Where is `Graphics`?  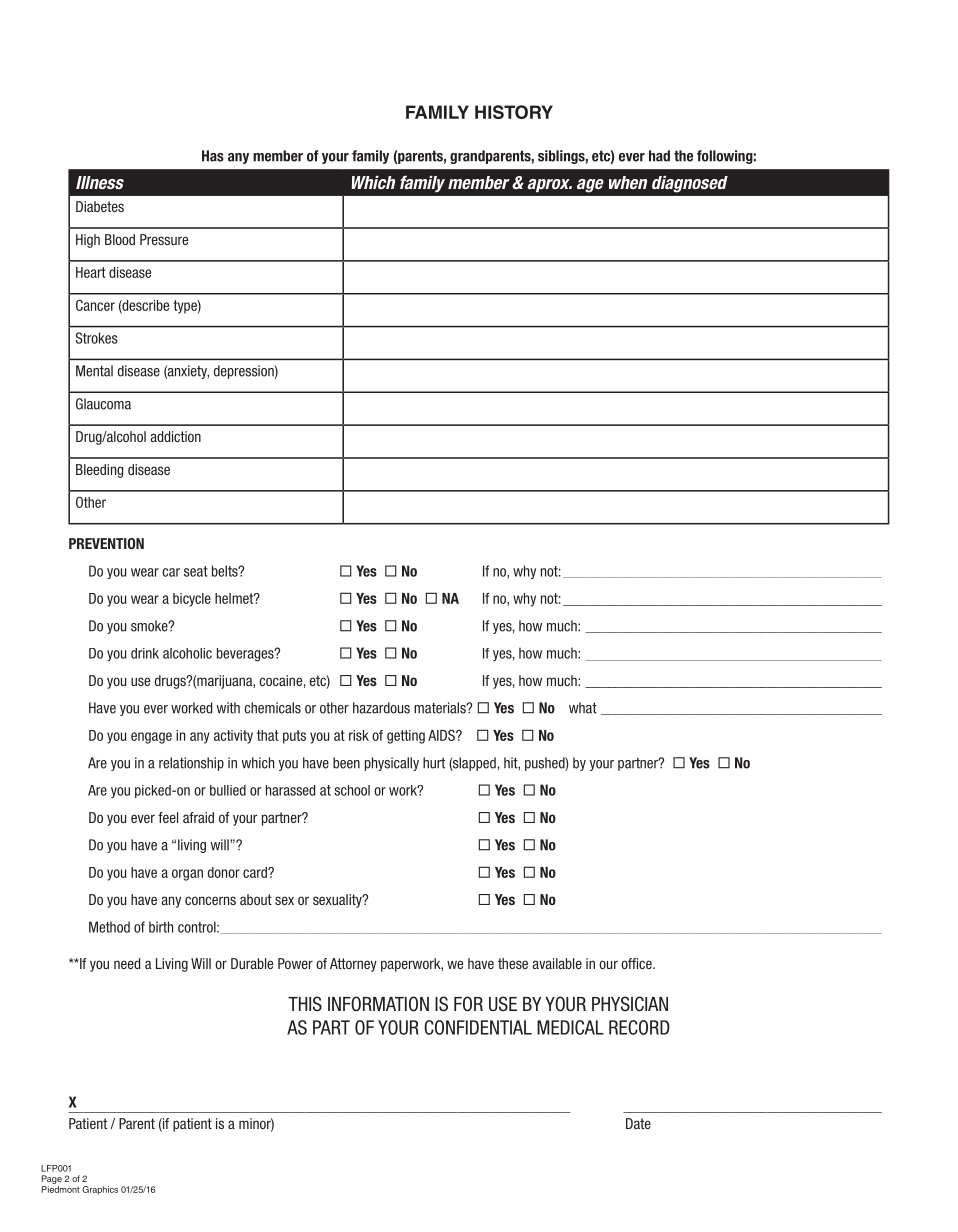
Graphics is located at coordinates (100, 1190).
